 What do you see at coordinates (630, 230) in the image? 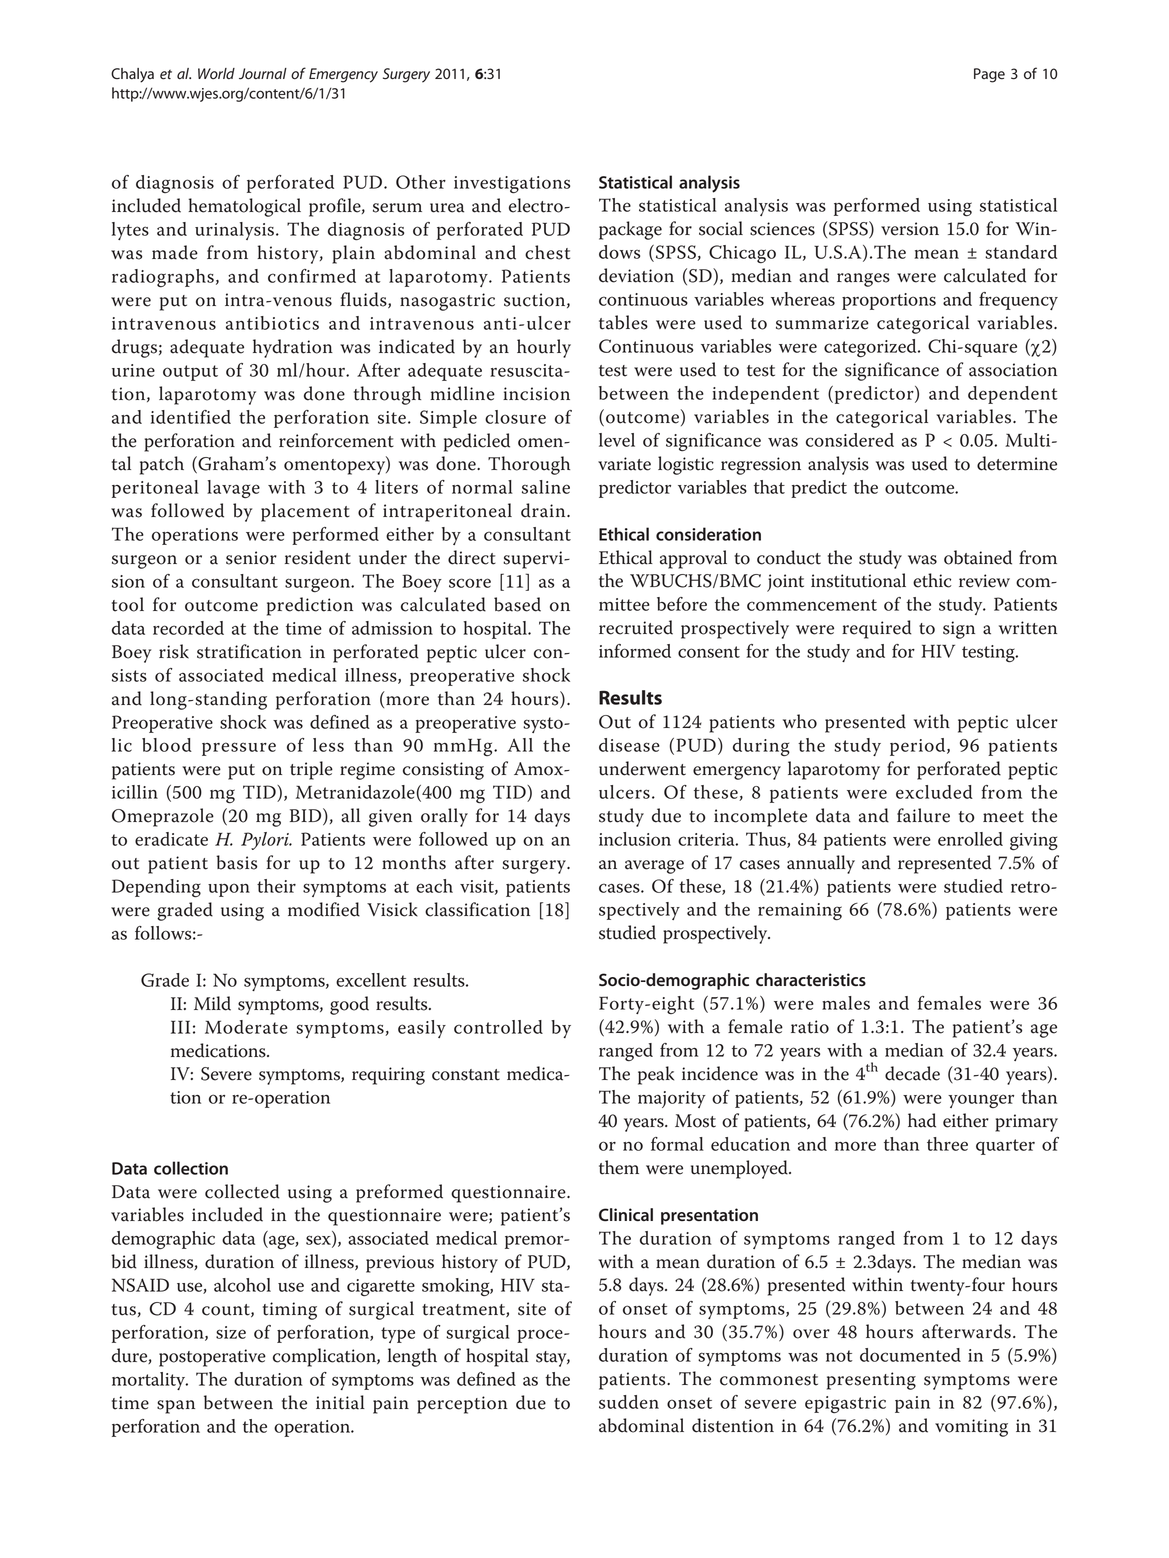
I see `package` at bounding box center [630, 230].
